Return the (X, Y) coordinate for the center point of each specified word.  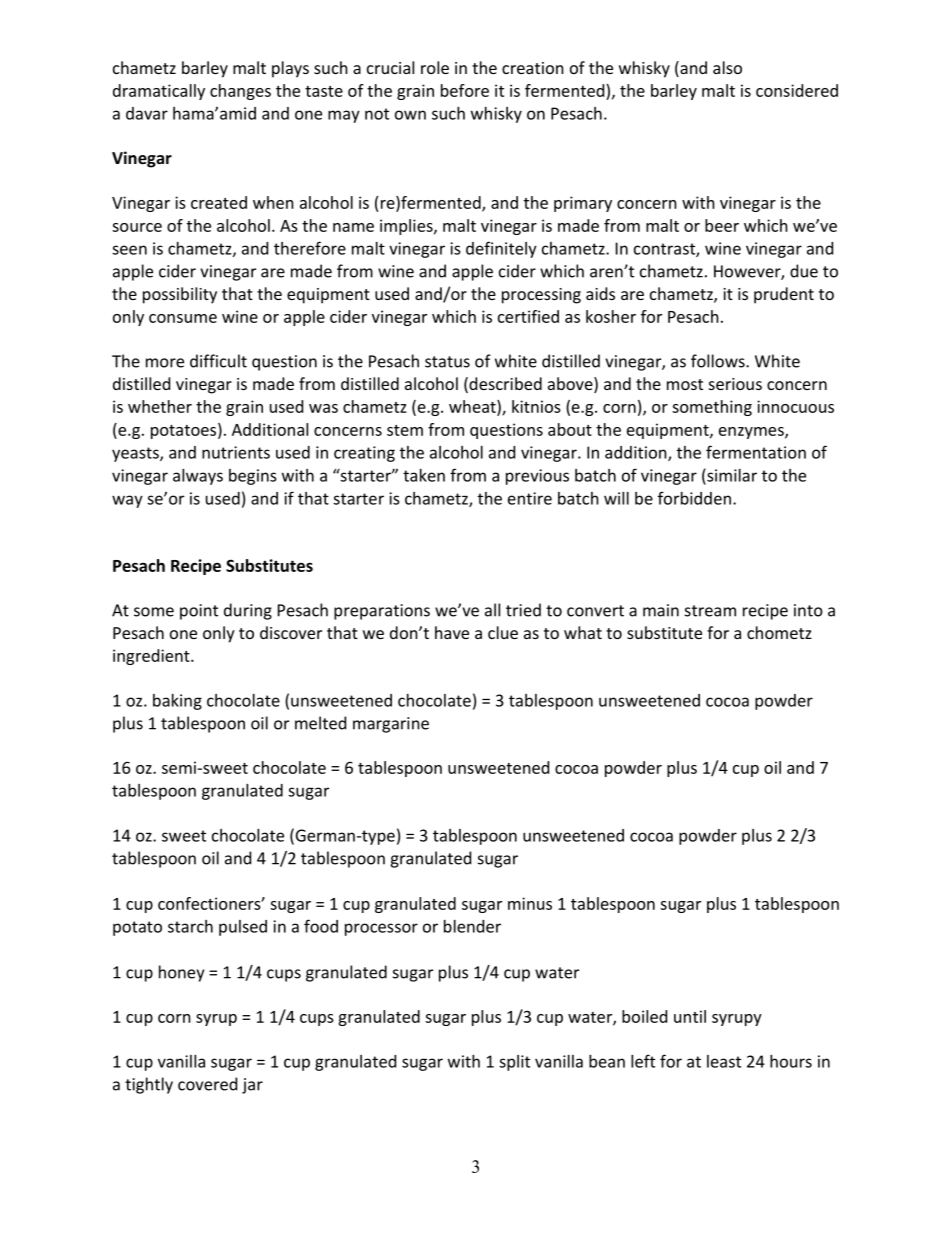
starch (190, 926)
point (199, 612)
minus (530, 903)
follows (719, 361)
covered (207, 1084)
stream (710, 611)
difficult (218, 361)
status (447, 362)
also (727, 67)
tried (523, 610)
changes (240, 92)
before (465, 90)
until (690, 1016)
